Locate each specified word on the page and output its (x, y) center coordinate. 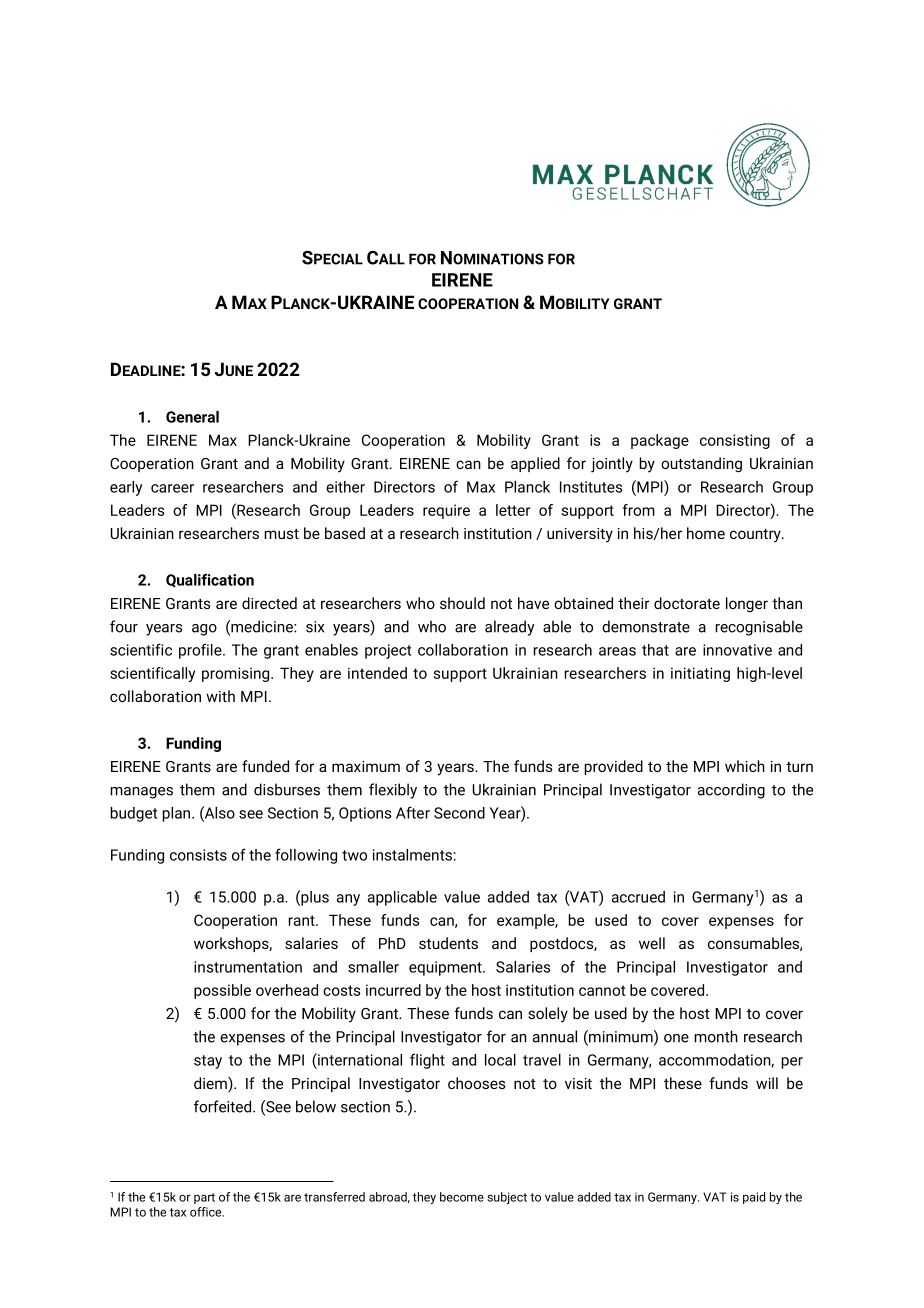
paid (754, 1198)
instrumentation (248, 967)
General (192, 417)
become (462, 1197)
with (220, 696)
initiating (700, 674)
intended (377, 673)
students (448, 943)
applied (535, 464)
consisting (735, 441)
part (204, 1198)
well (652, 943)
